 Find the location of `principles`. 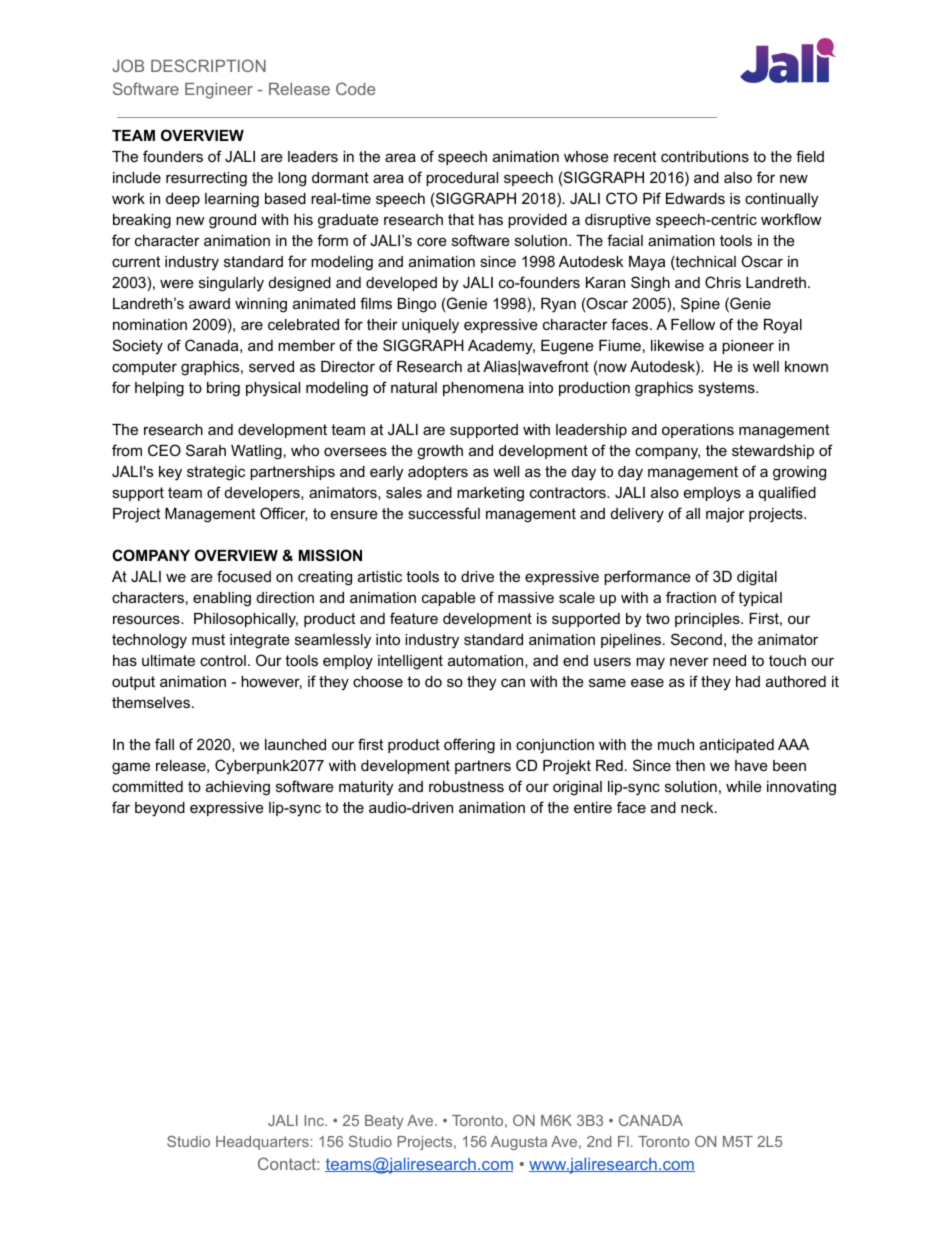

principles is located at coordinates (708, 620).
